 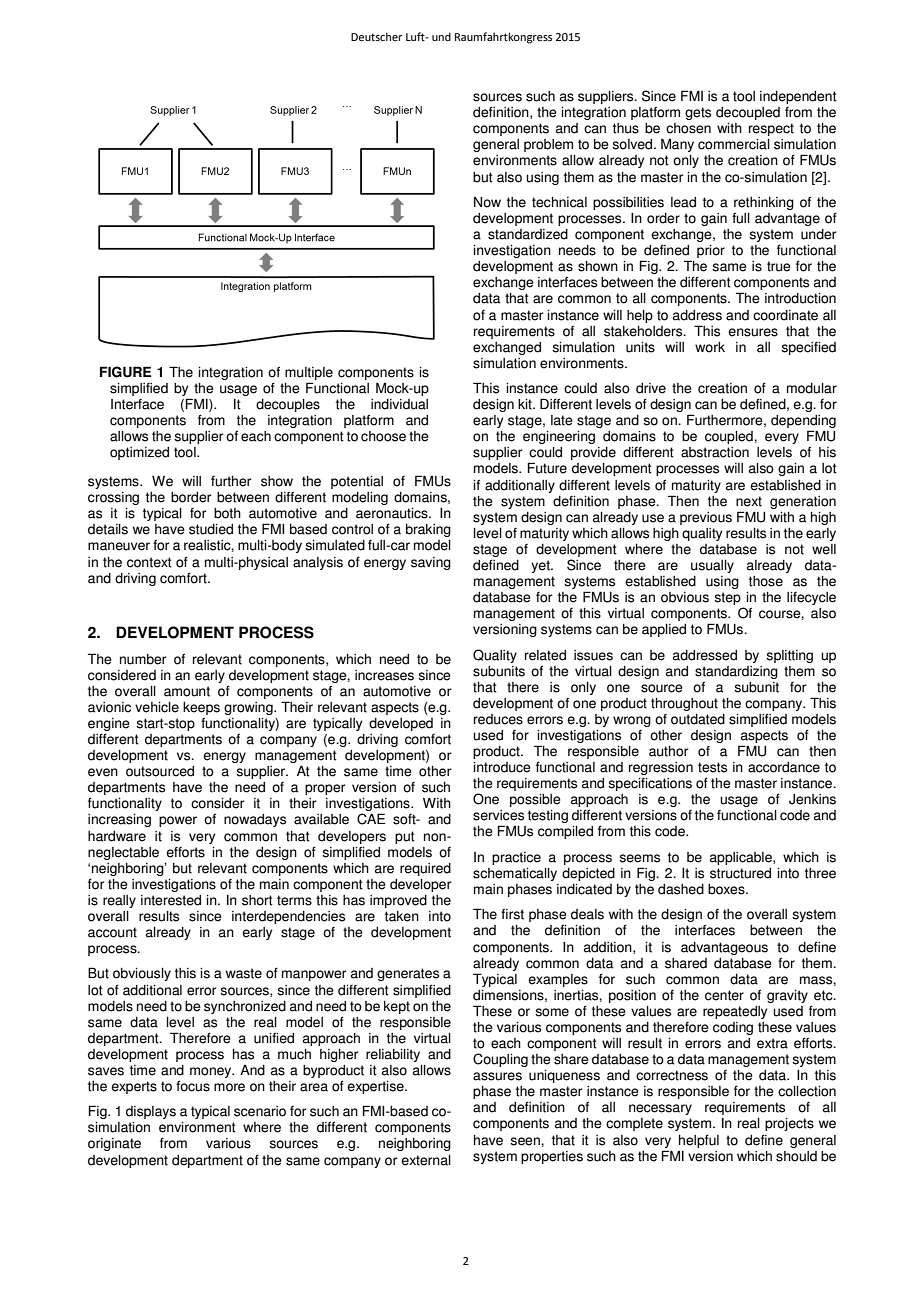 I want to click on Deutscher, so click(x=377, y=36).
